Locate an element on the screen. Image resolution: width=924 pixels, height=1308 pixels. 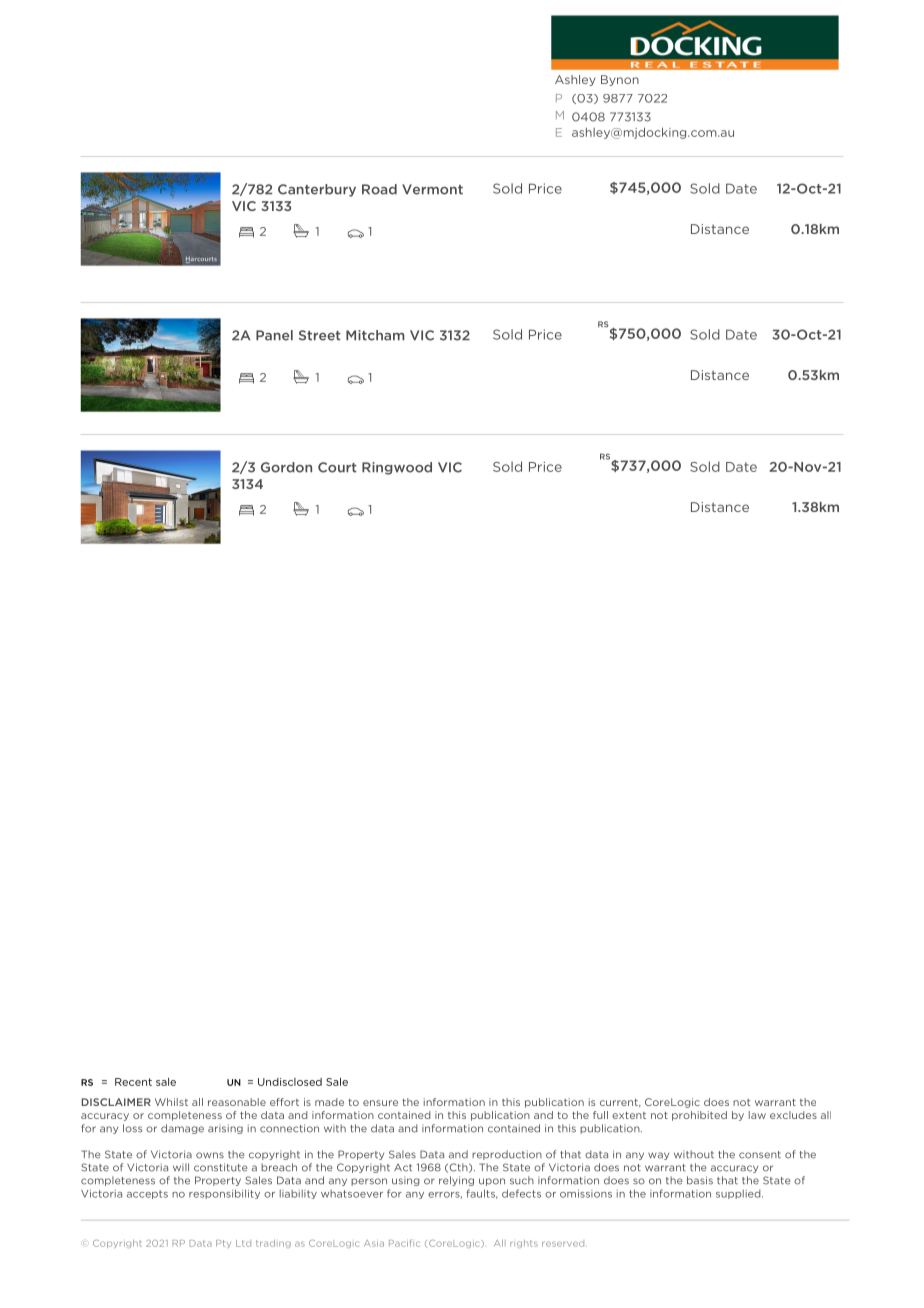
Street is located at coordinates (320, 335).
